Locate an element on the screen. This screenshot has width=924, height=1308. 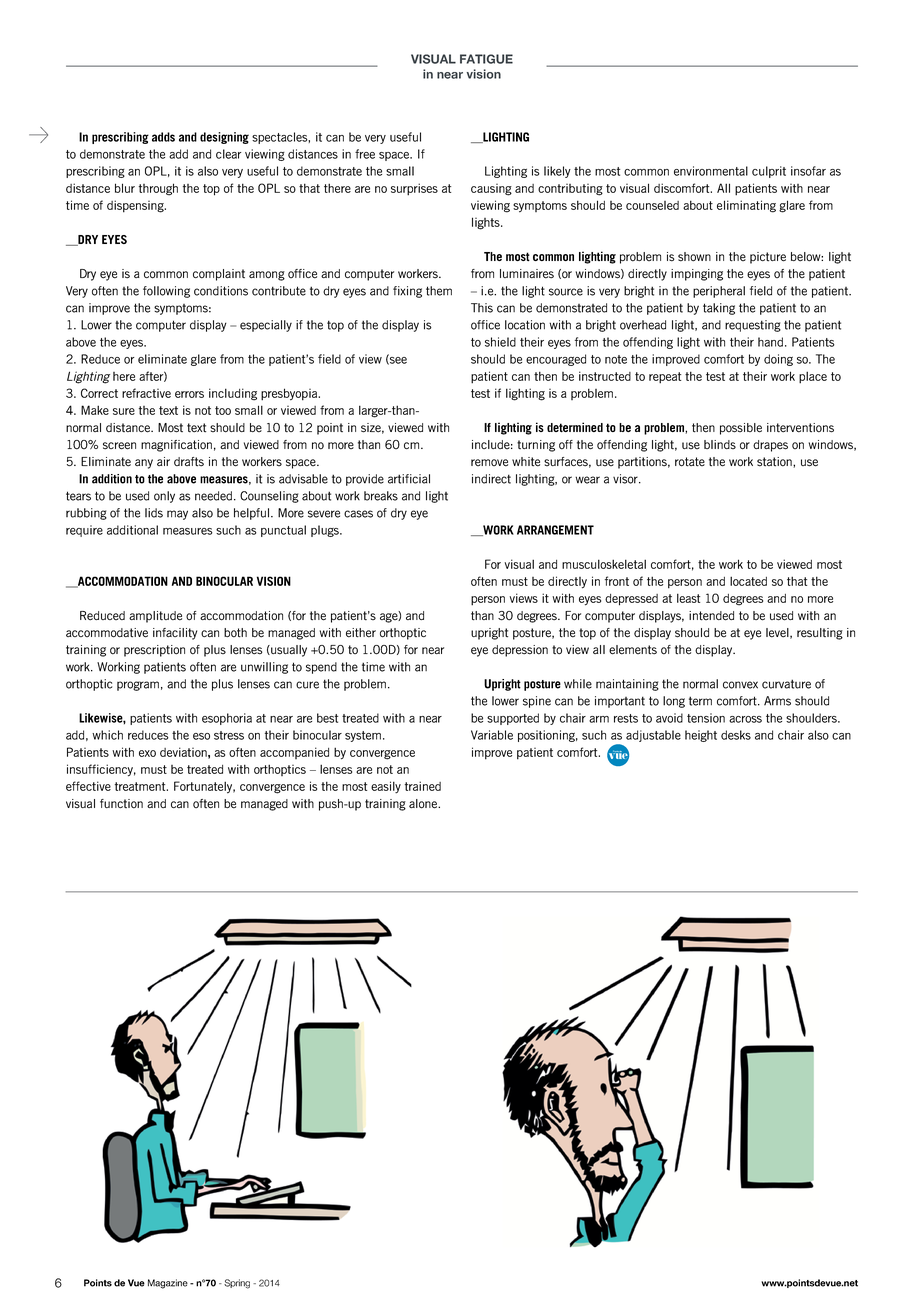
prescription is located at coordinates (154, 651).
